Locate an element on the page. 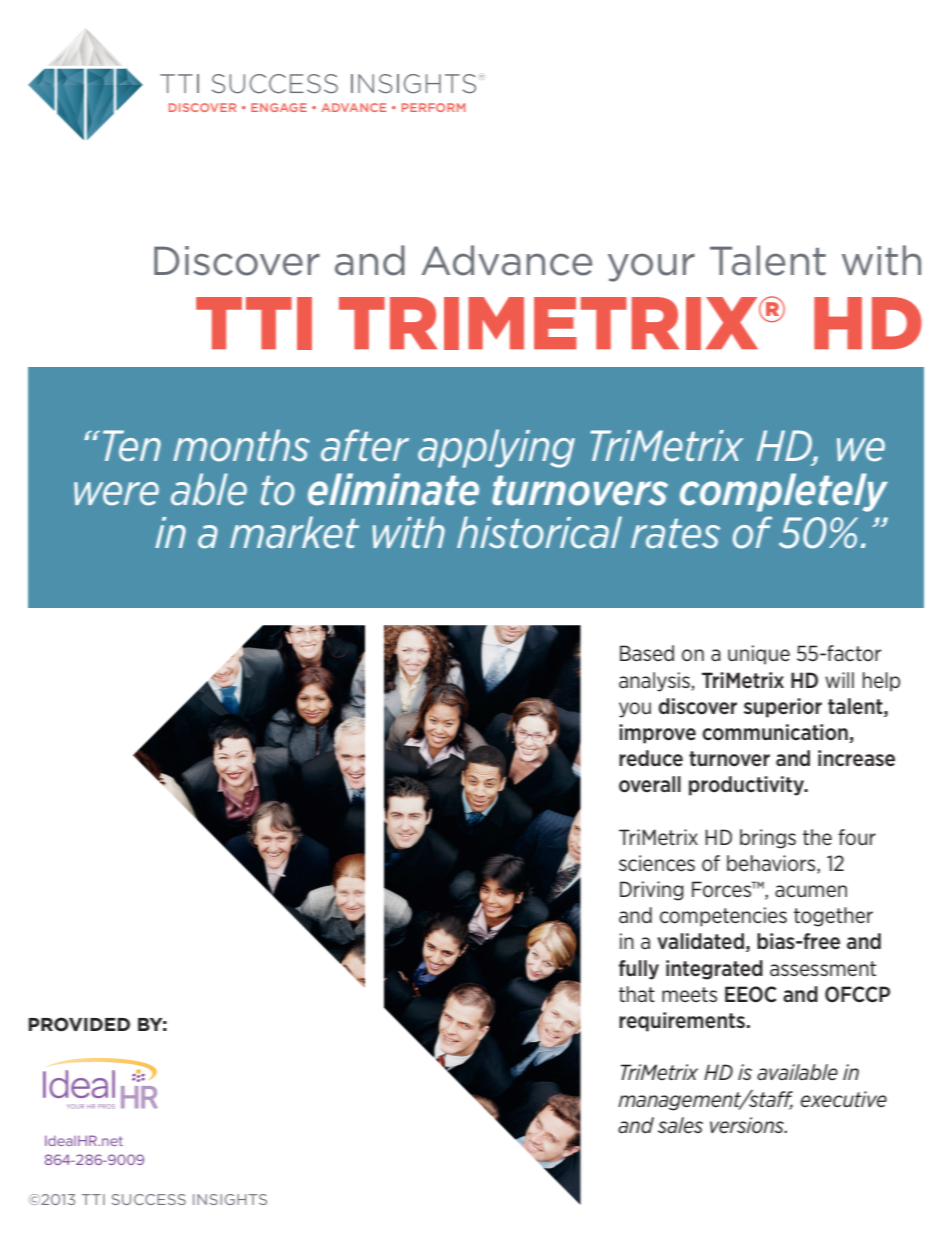 Image resolution: width=952 pixels, height=1233 pixels. market is located at coordinates (294, 532).
